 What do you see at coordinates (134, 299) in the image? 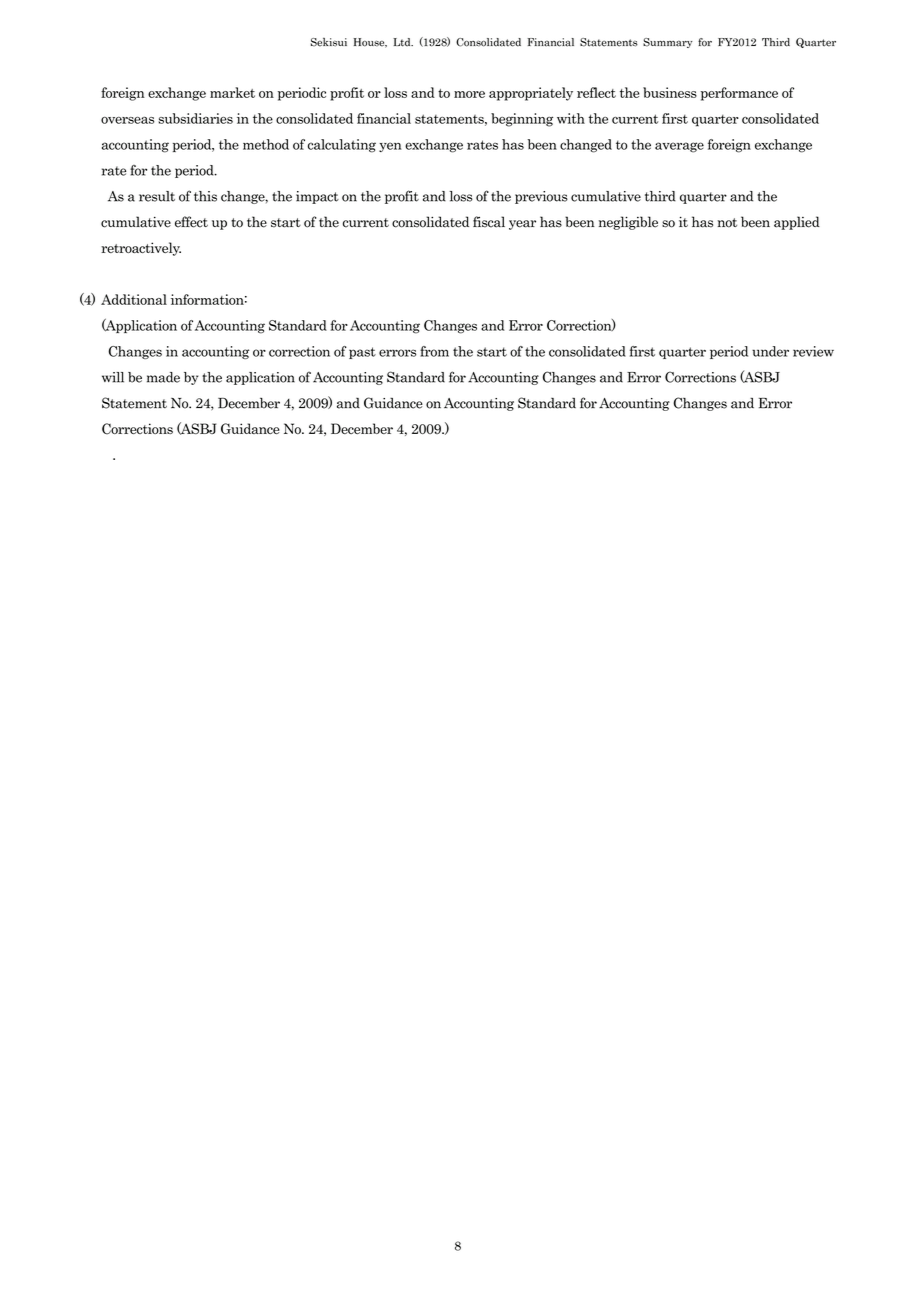
I see `Additional` at bounding box center [134, 299].
